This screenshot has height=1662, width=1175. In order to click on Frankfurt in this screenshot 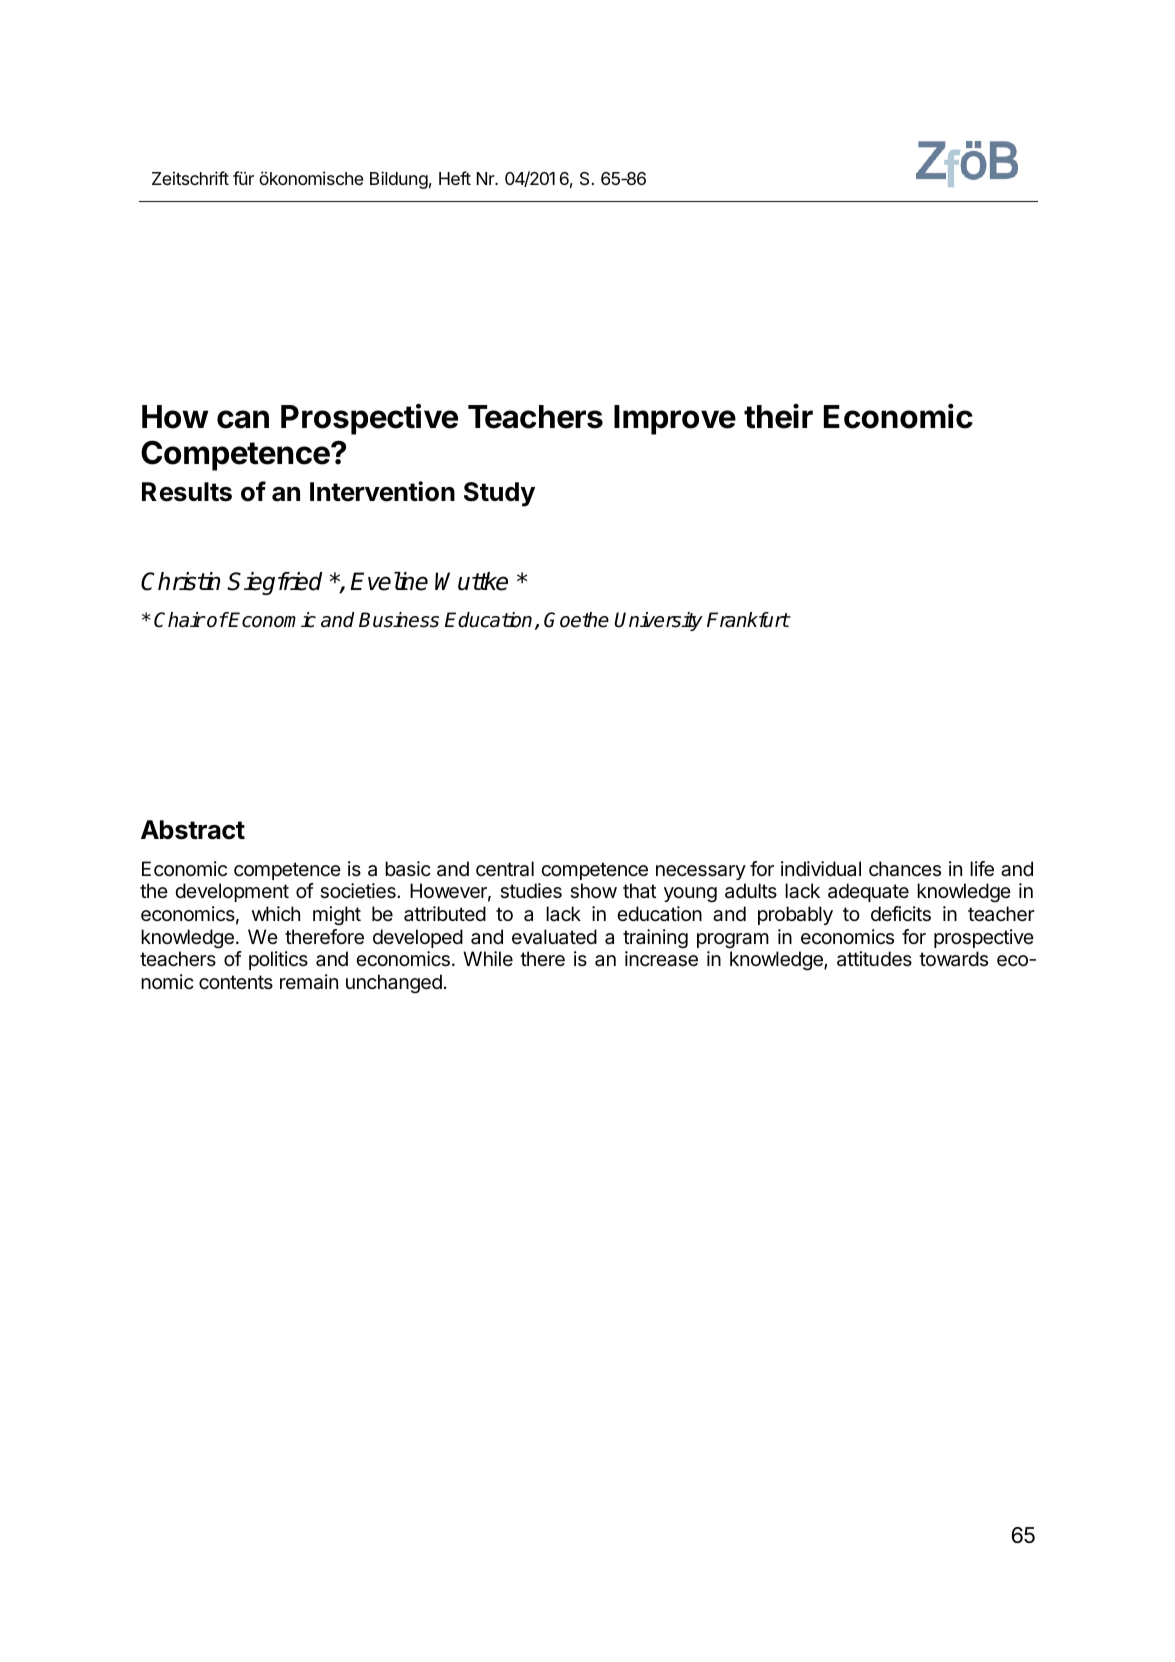, I will do `click(748, 620)`.
